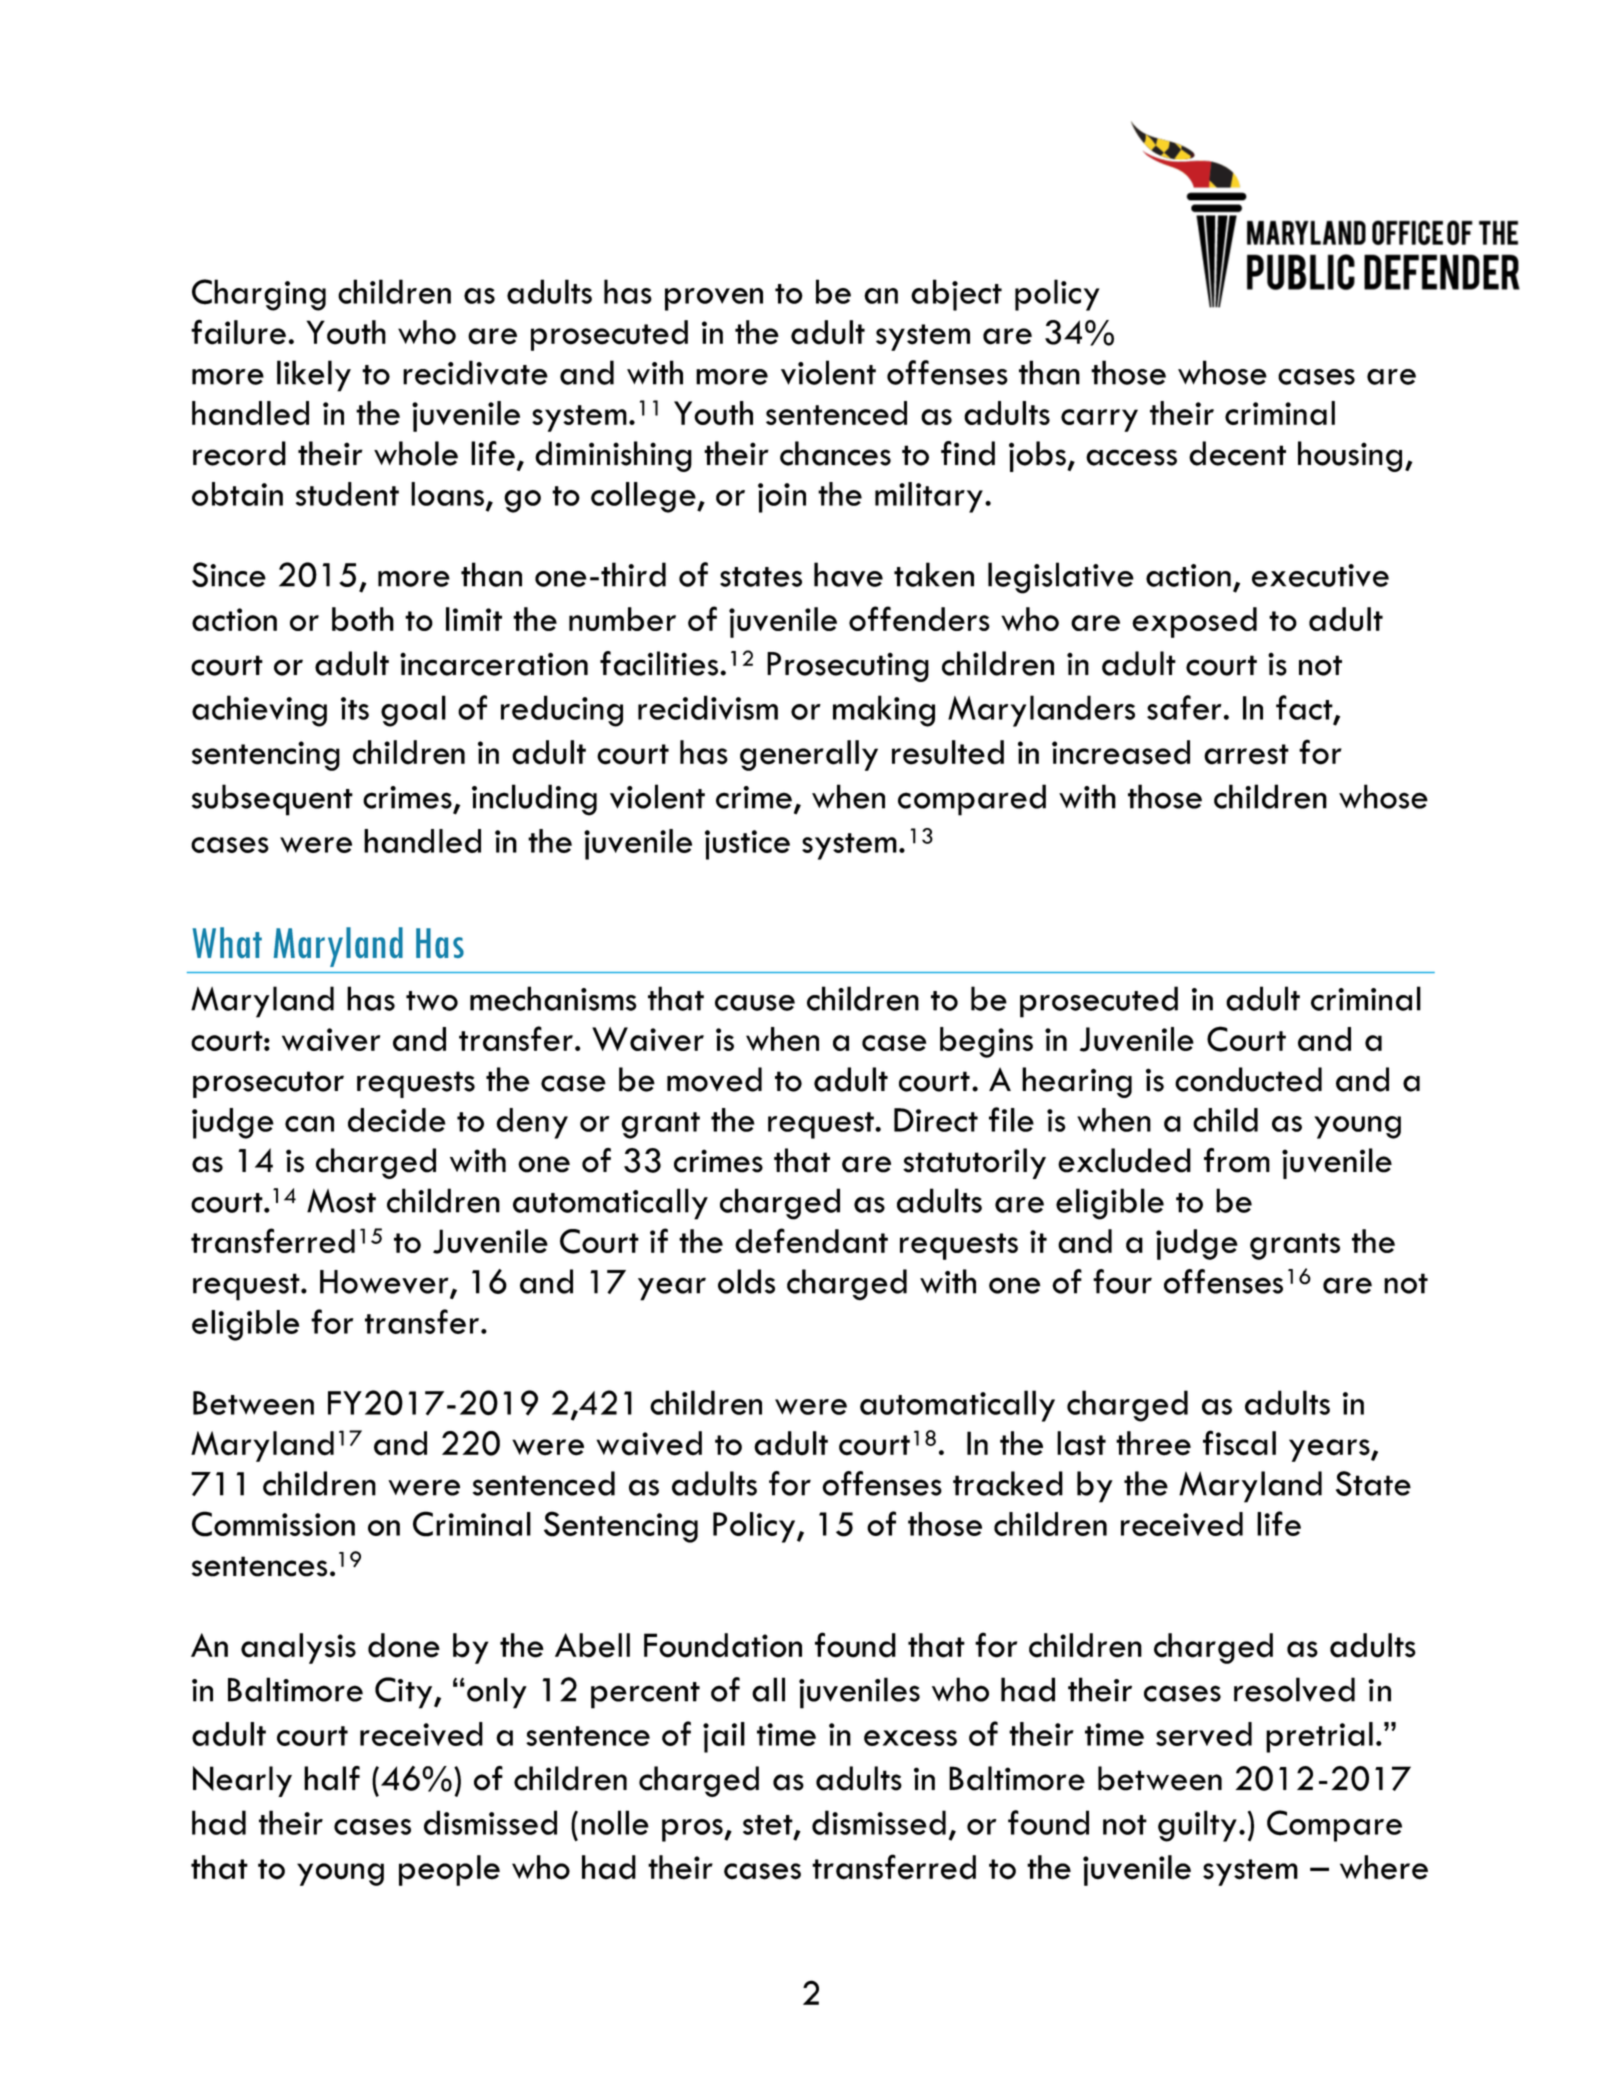 Image resolution: width=1621 pixels, height=2098 pixels. Describe the element at coordinates (1237, 453) in the document. I see `decent` at that location.
